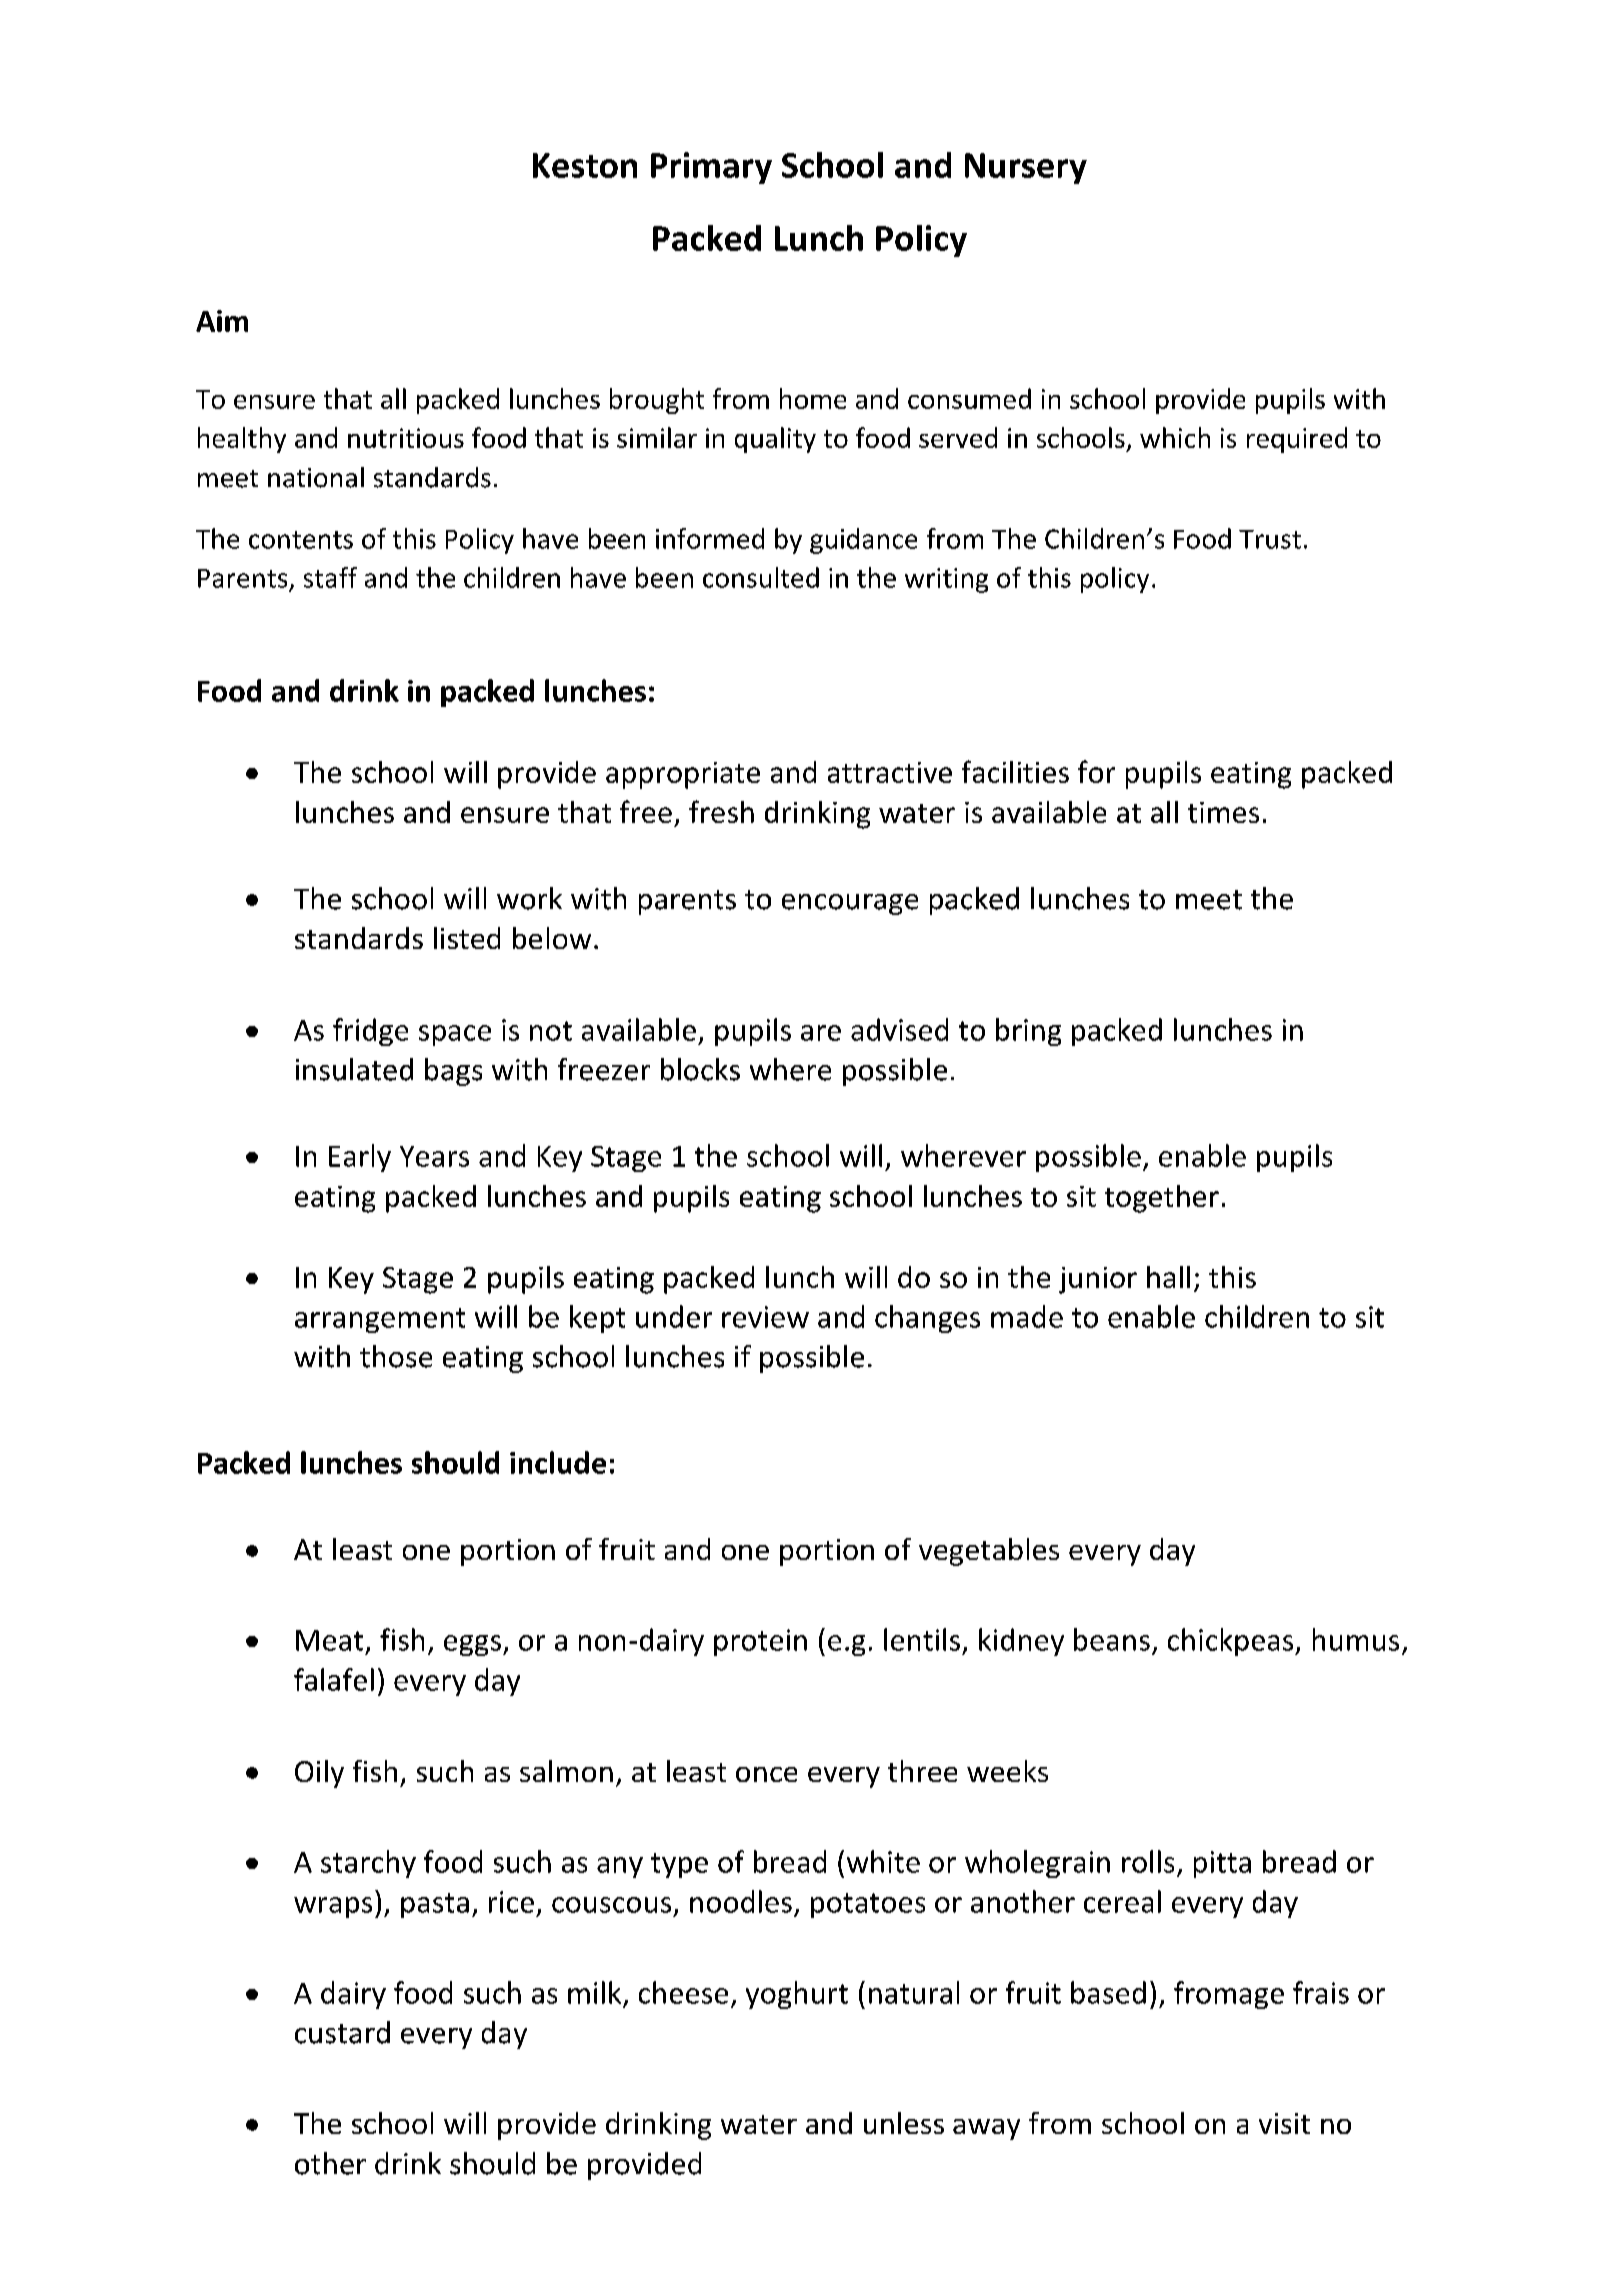 Image resolution: width=1617 pixels, height=2286 pixels. Describe the element at coordinates (222, 321) in the screenshot. I see `Aim` at that location.
